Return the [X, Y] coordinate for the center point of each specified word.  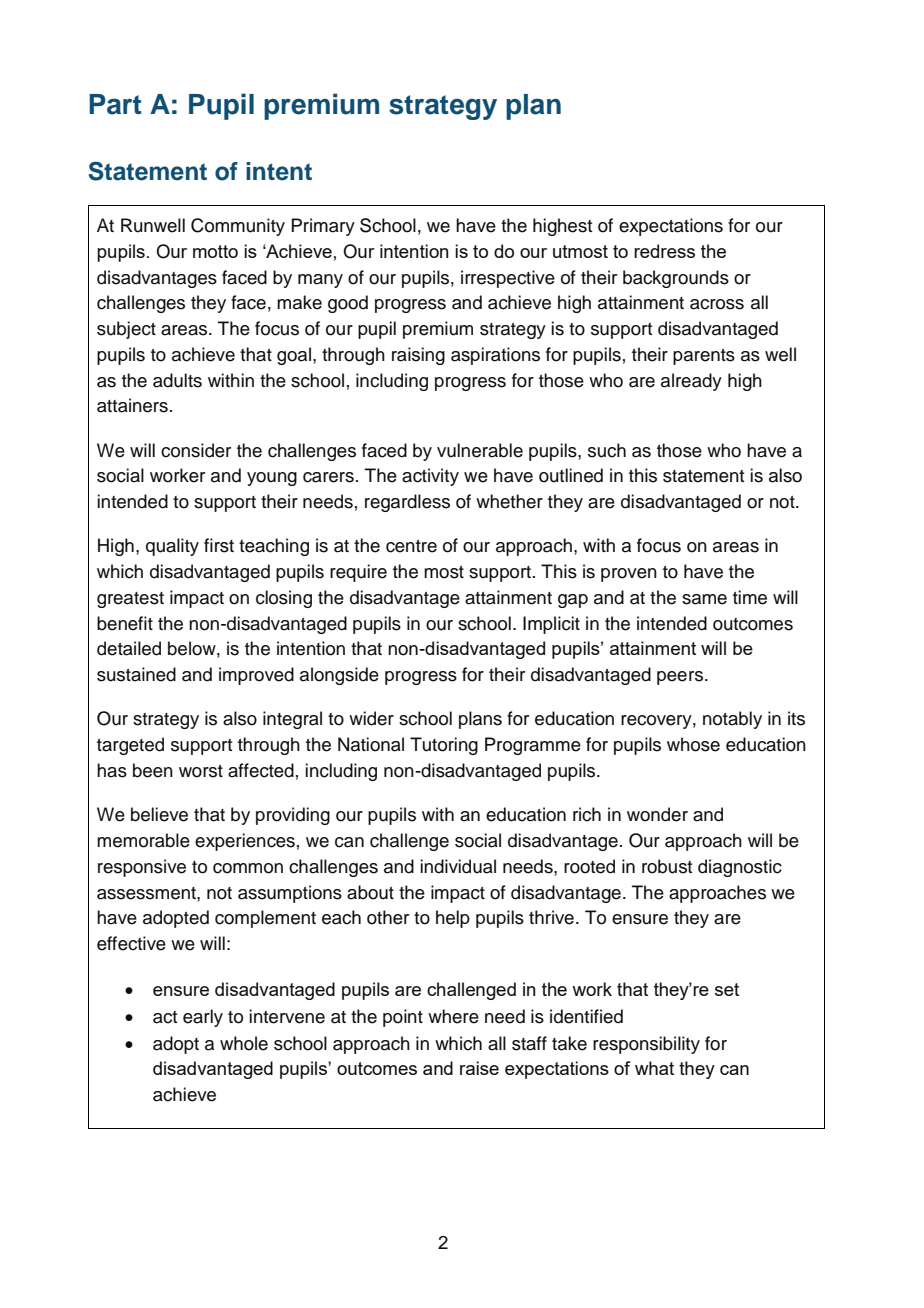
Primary [323, 227]
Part [115, 104]
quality [172, 547]
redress [664, 251]
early [203, 1018]
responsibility [646, 1045]
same [704, 599]
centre [411, 546]
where [453, 1016]
